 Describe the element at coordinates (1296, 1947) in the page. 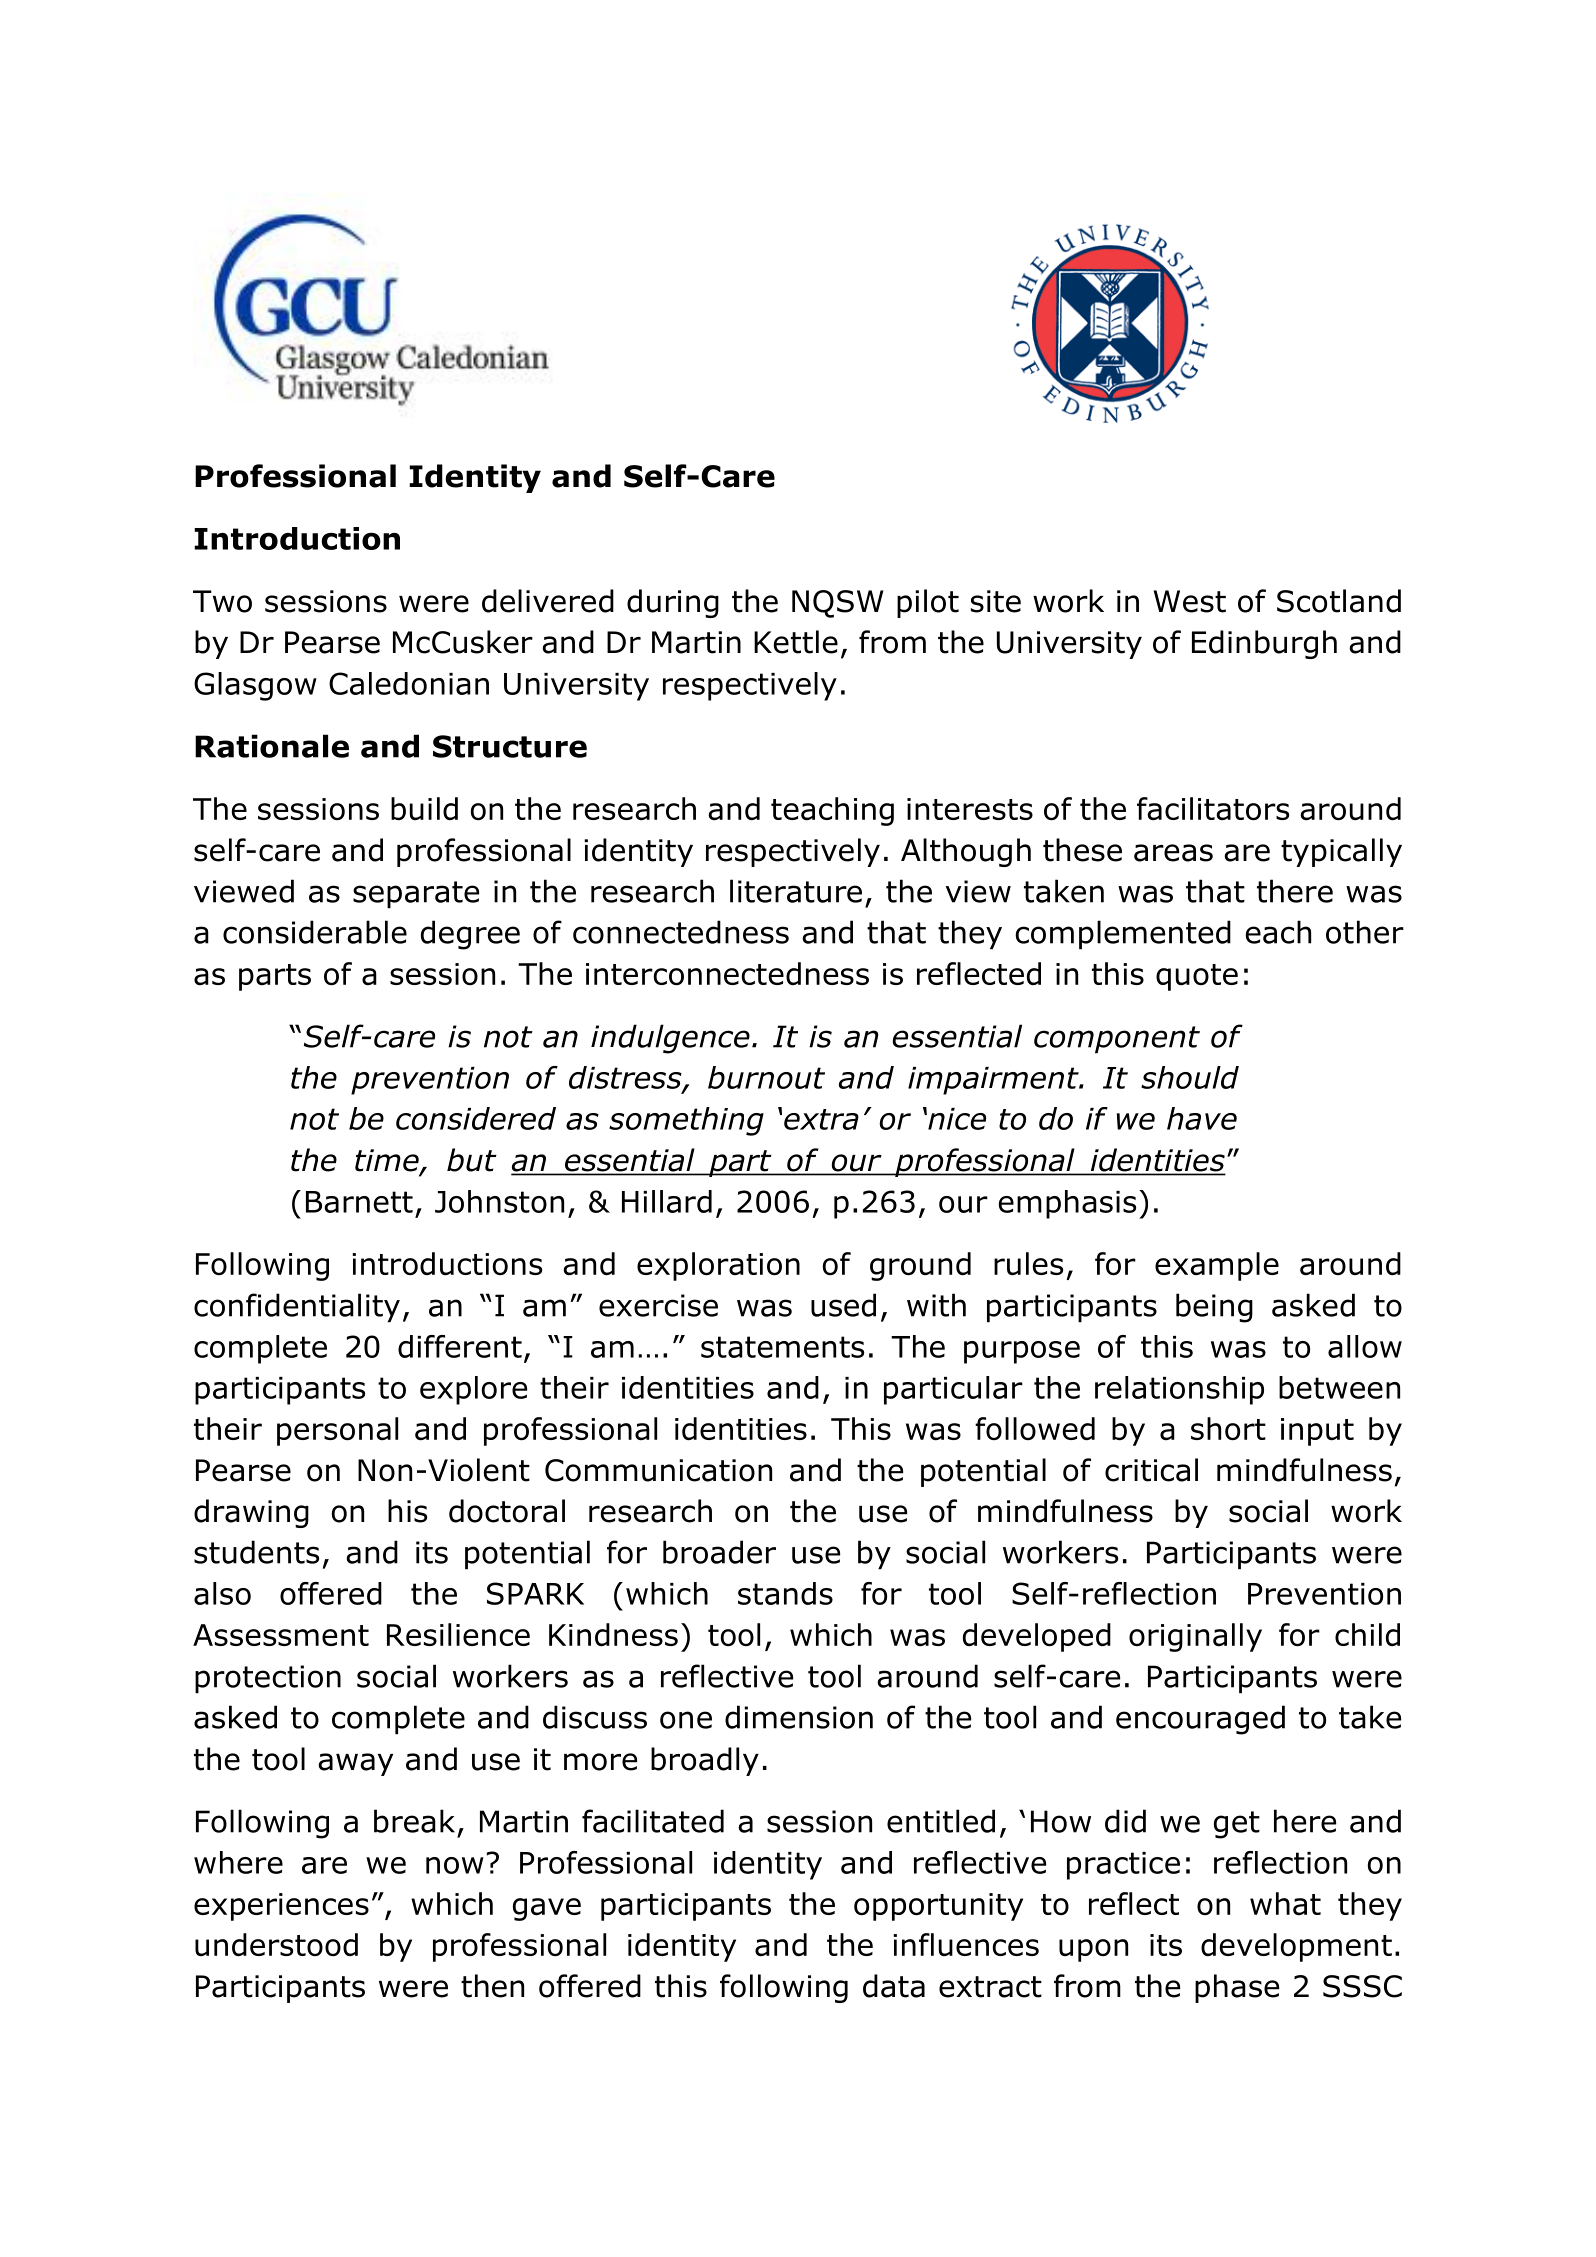

I see `development` at that location.
